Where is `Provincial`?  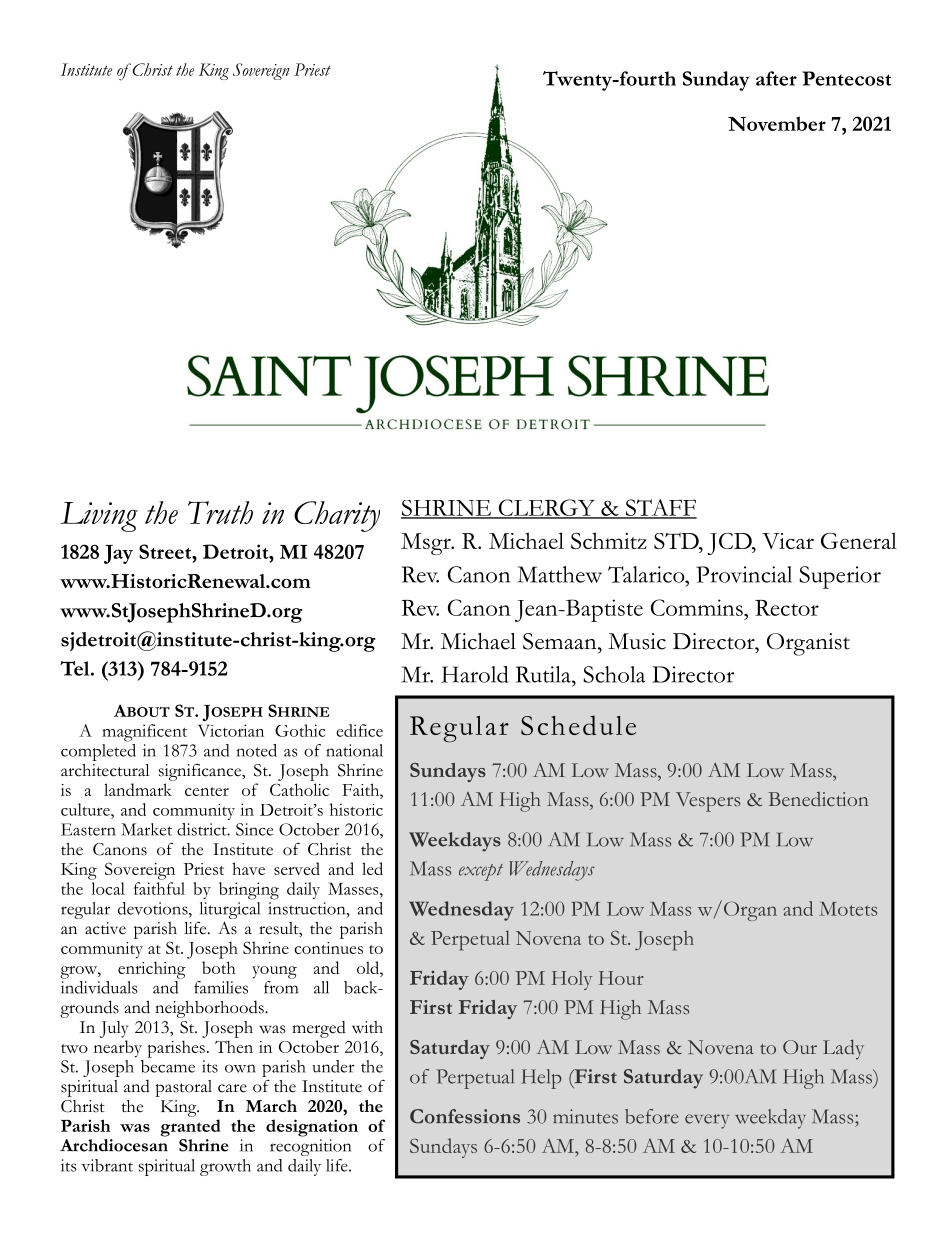 Provincial is located at coordinates (744, 574).
